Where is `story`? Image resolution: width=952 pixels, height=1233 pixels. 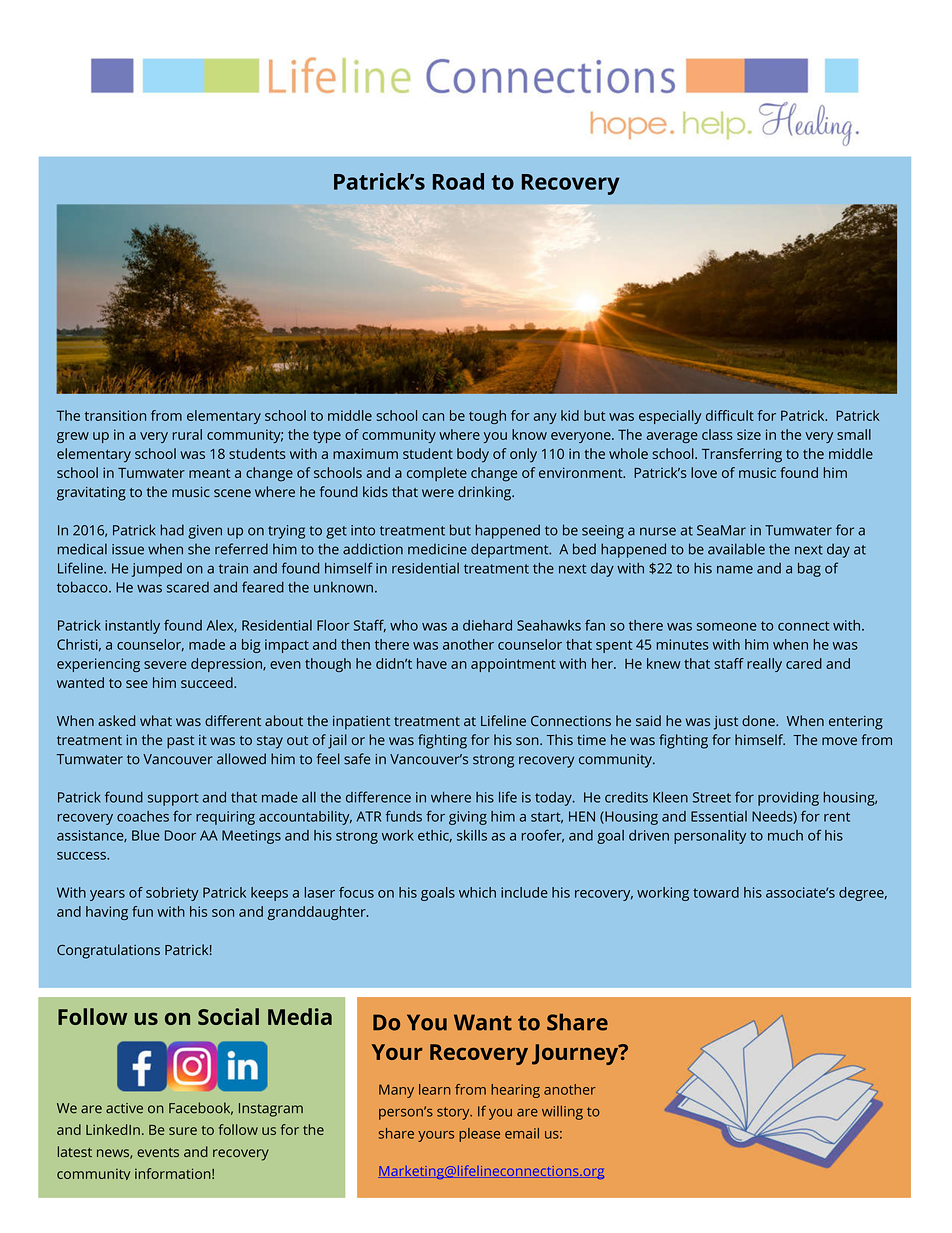 story is located at coordinates (454, 1113).
